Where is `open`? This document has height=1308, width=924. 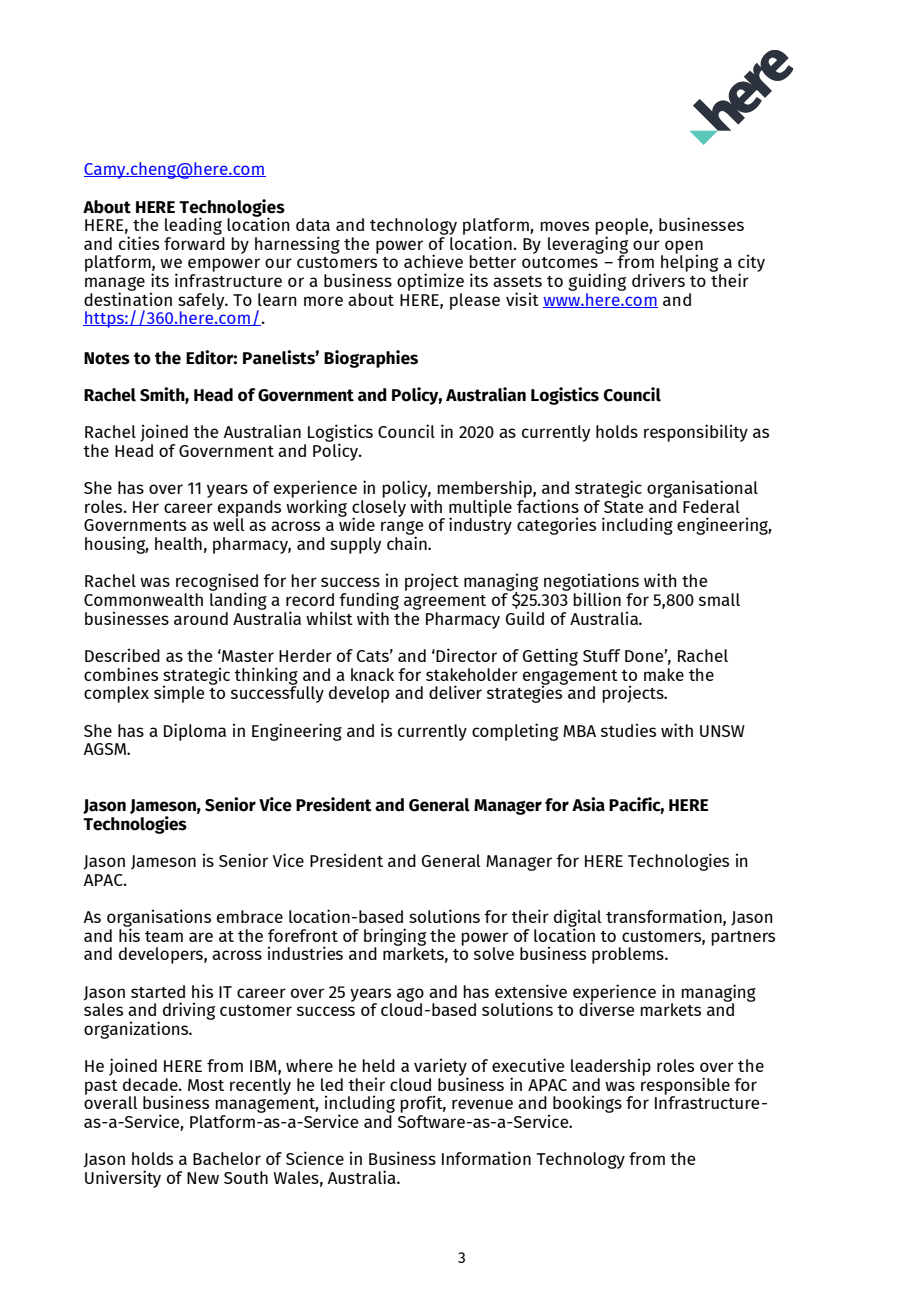 open is located at coordinates (684, 248).
